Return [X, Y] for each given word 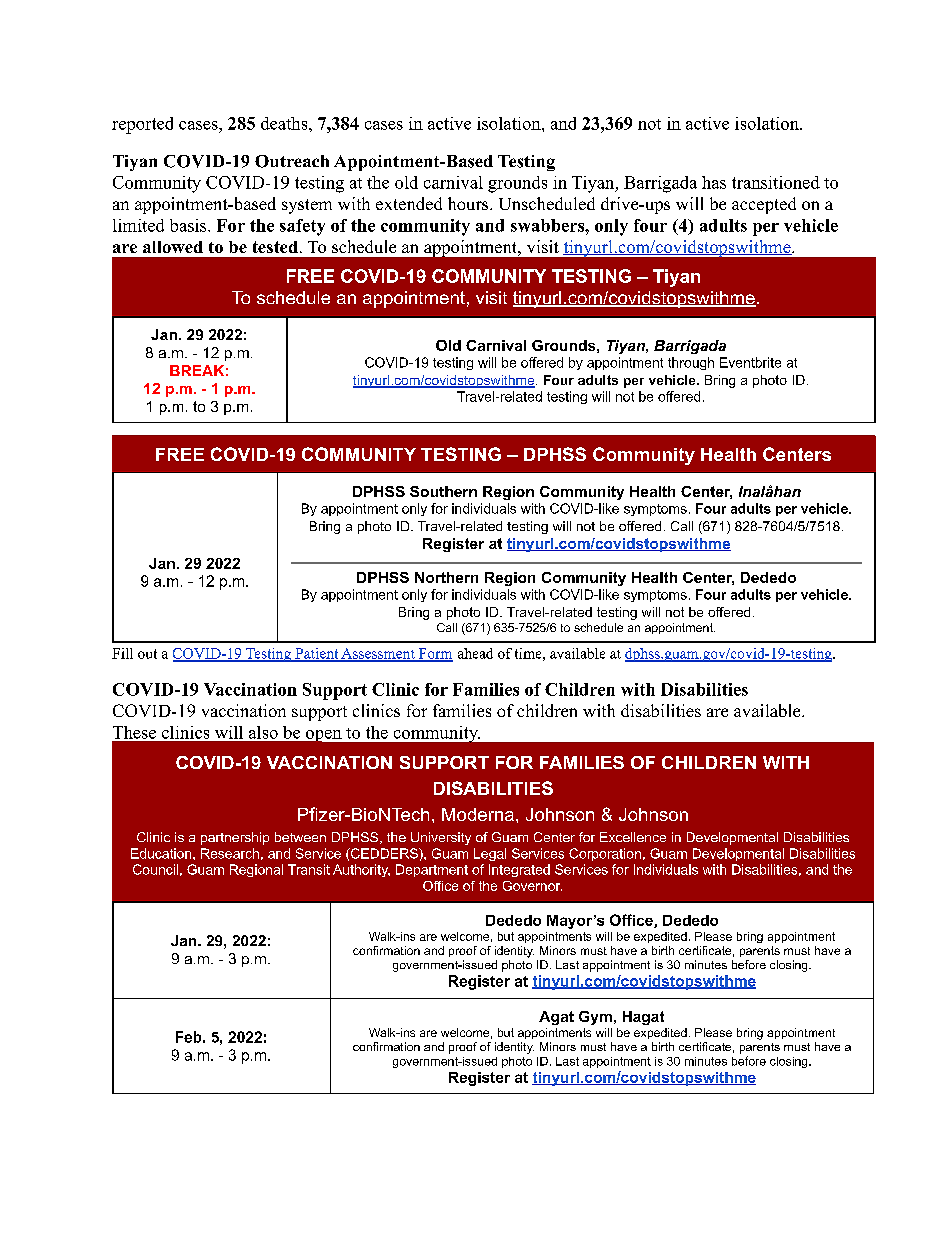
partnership [235, 838]
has [714, 182]
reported [142, 125]
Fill [122, 653]
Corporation [605, 854]
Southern [443, 491]
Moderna [478, 814]
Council [155, 869]
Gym [595, 1018]
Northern [446, 577]
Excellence [633, 837]
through [691, 363]
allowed [173, 247]
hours [468, 203]
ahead [475, 653]
